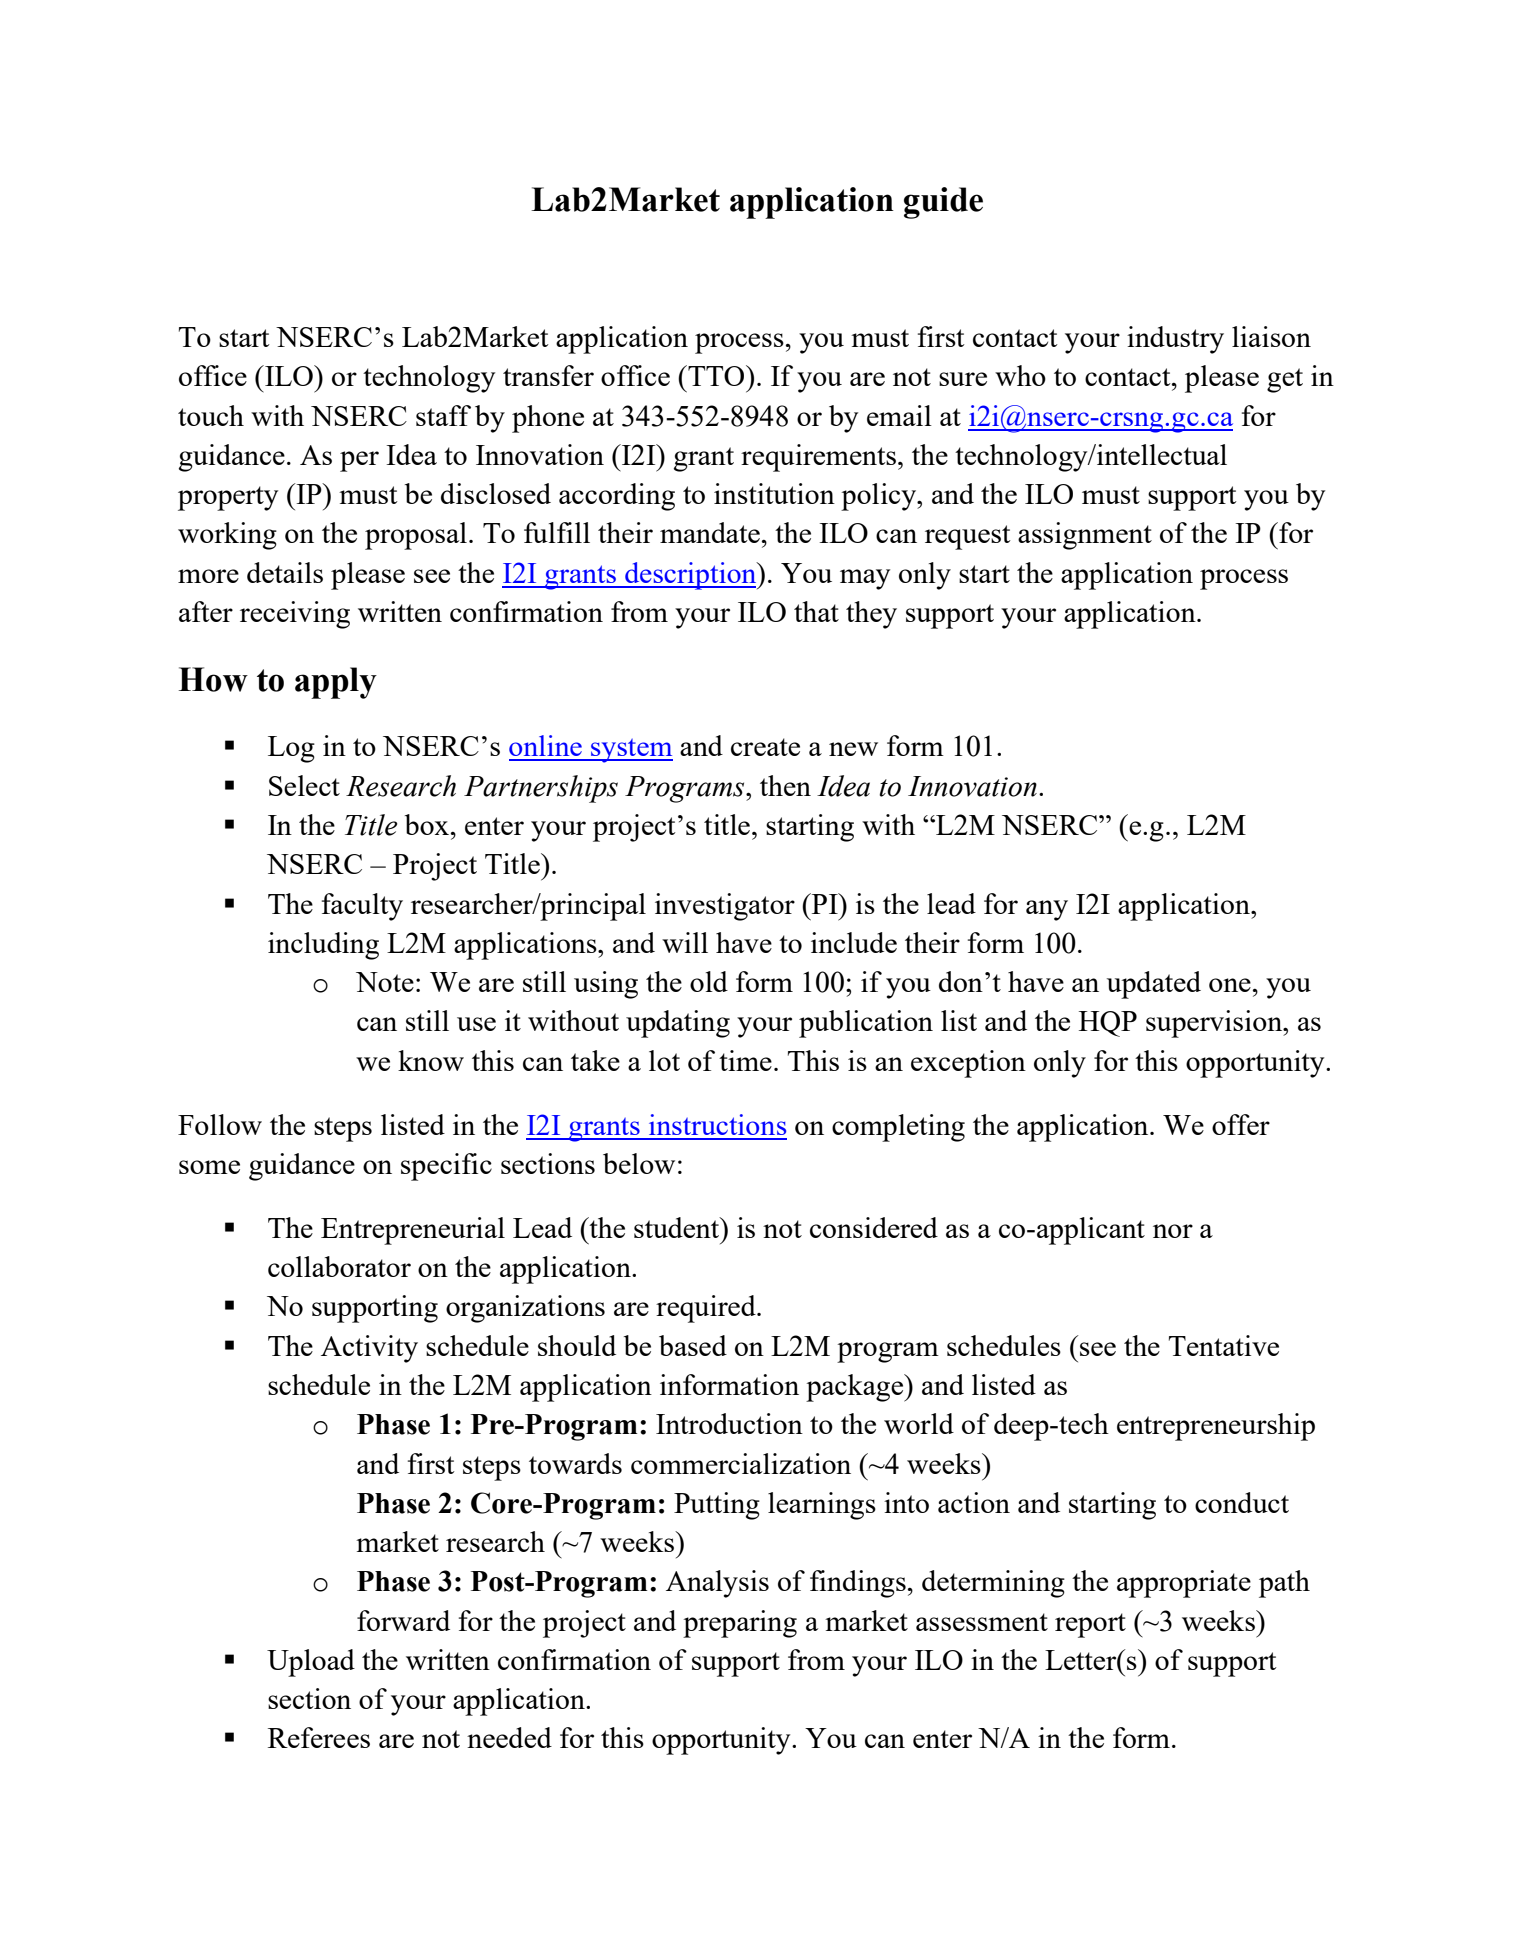  I want to click on Upload, so click(311, 1663).
